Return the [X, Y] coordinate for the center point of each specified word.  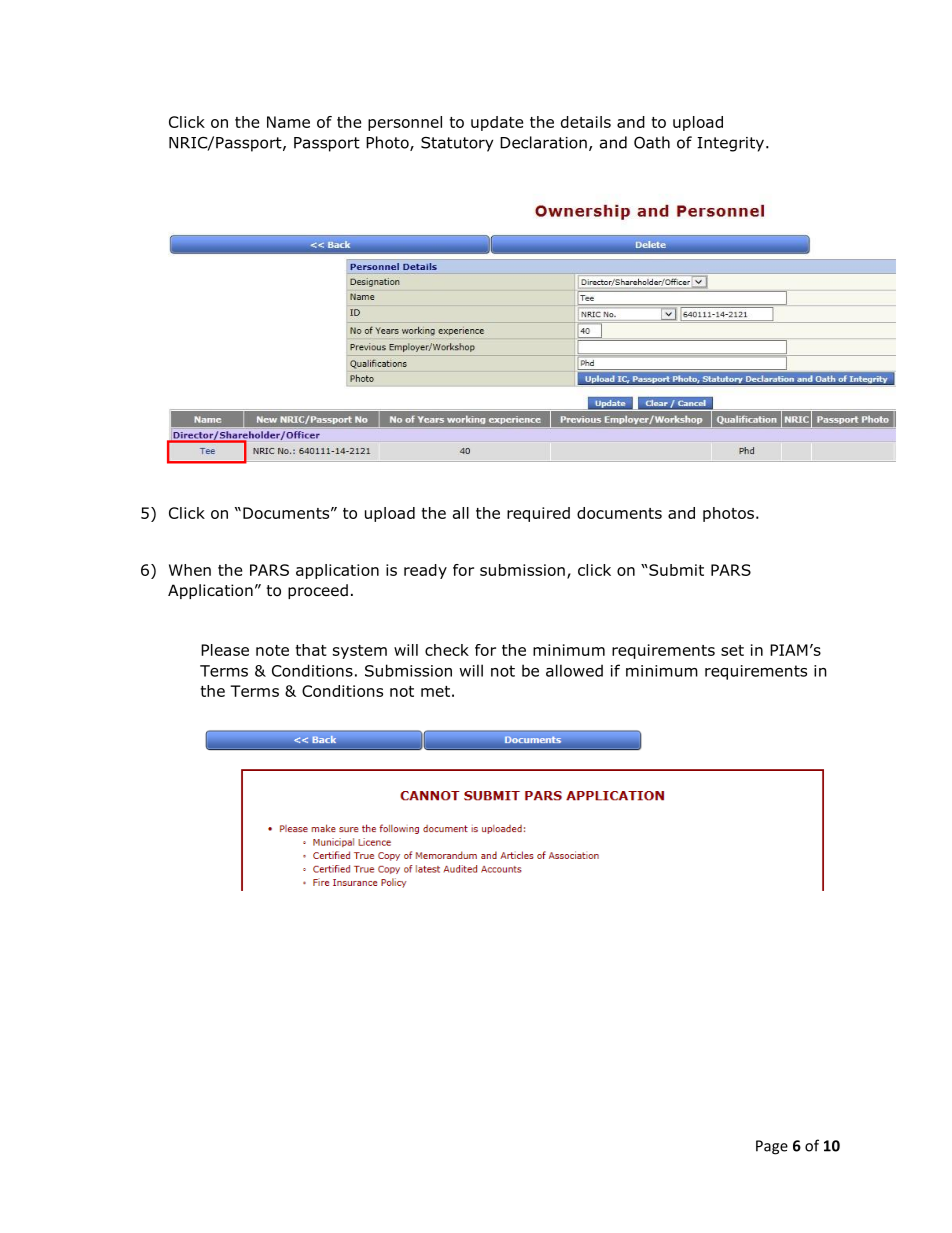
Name [288, 122]
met [435, 691]
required [538, 514]
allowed [574, 670]
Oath [652, 142]
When [190, 570]
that [311, 650]
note [272, 650]
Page [772, 1147]
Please [225, 650]
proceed [318, 591]
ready [425, 571]
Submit [675, 570]
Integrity [732, 144]
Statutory [457, 144]
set [732, 650]
